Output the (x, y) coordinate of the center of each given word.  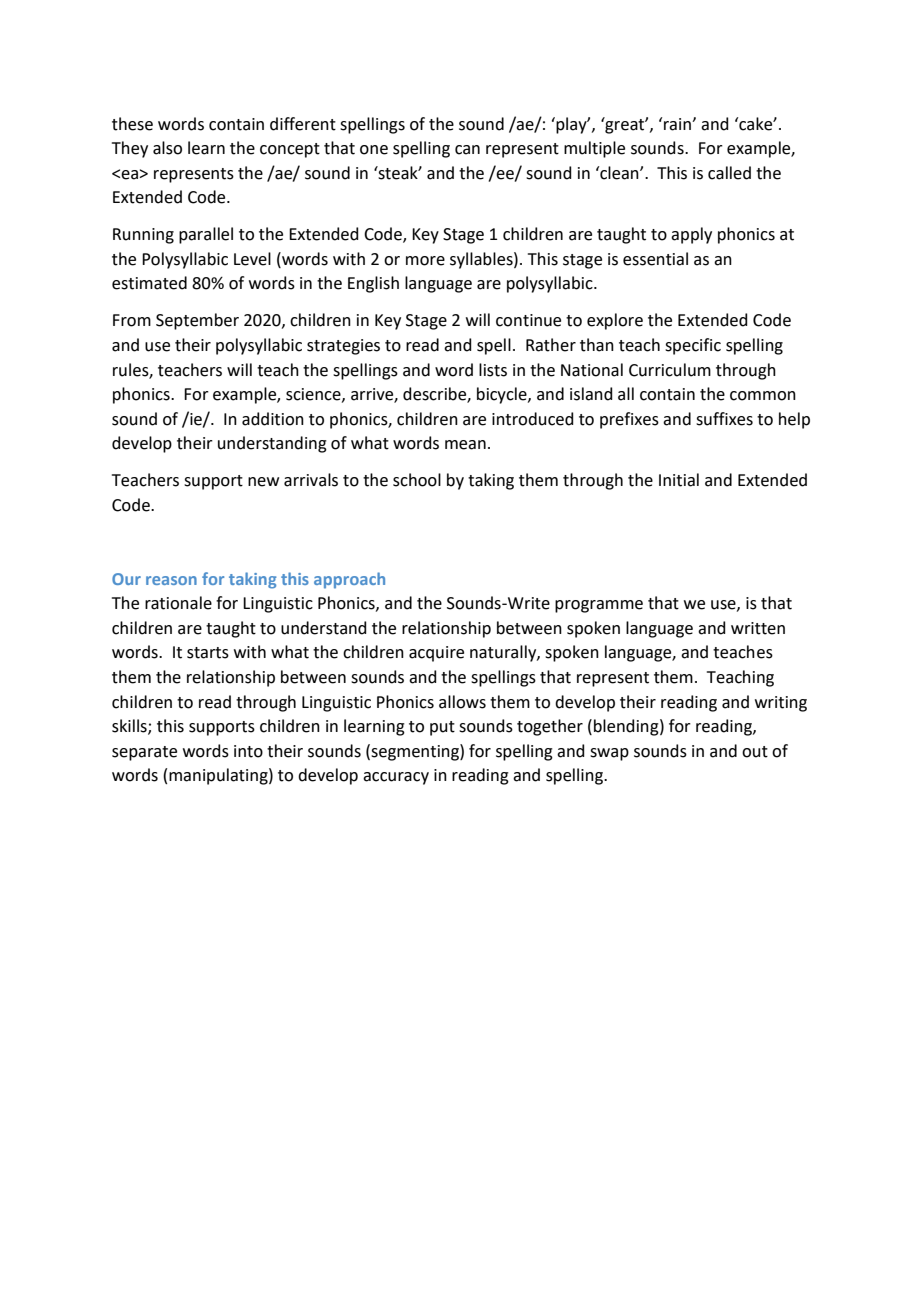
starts (208, 653)
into (248, 751)
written (758, 628)
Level (252, 259)
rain (678, 124)
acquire (436, 654)
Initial (679, 480)
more (425, 261)
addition (273, 419)
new (263, 482)
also (167, 148)
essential (655, 259)
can (467, 150)
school (417, 480)
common (763, 396)
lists (493, 370)
